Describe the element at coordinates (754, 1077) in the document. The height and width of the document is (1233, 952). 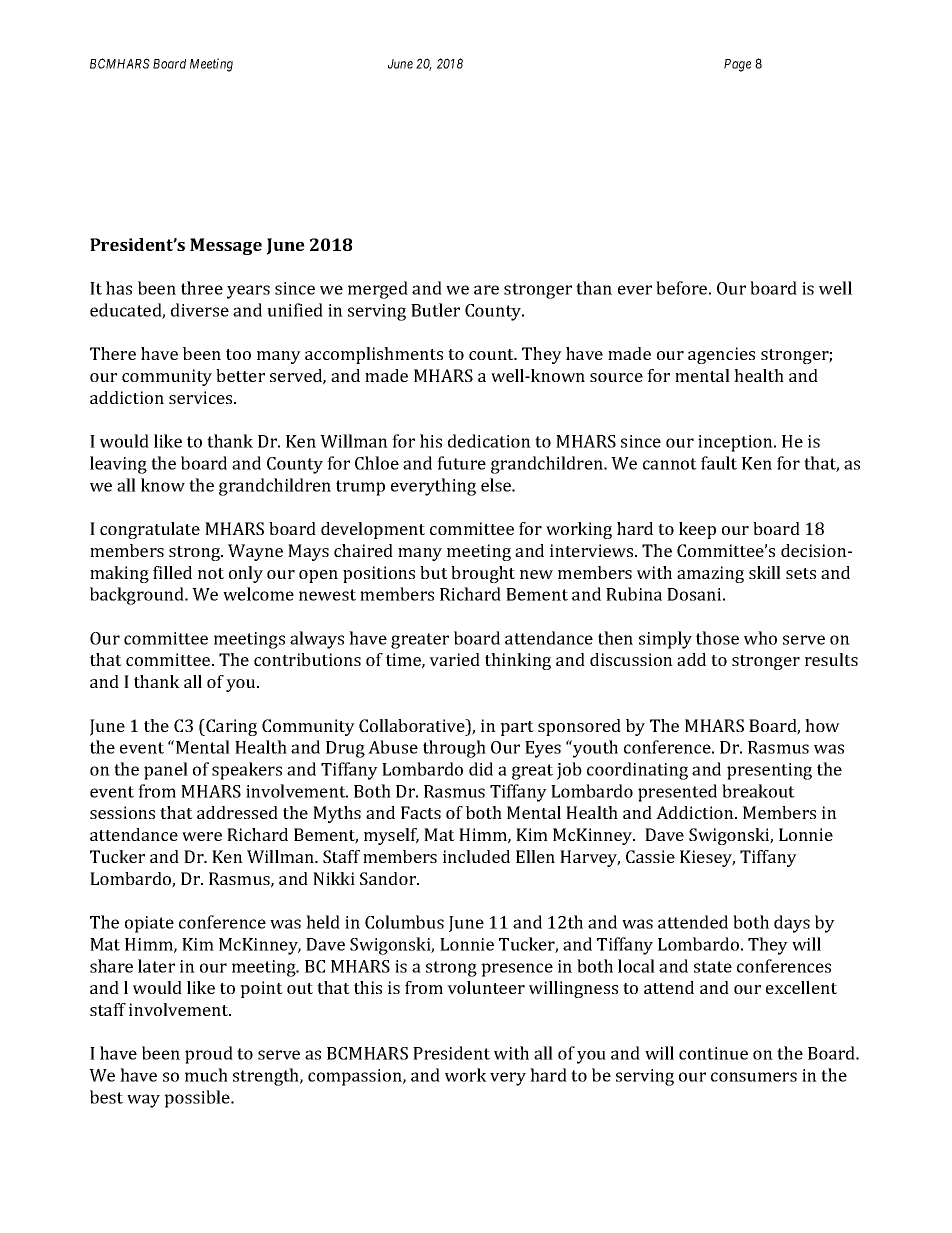
I see `consumers` at that location.
